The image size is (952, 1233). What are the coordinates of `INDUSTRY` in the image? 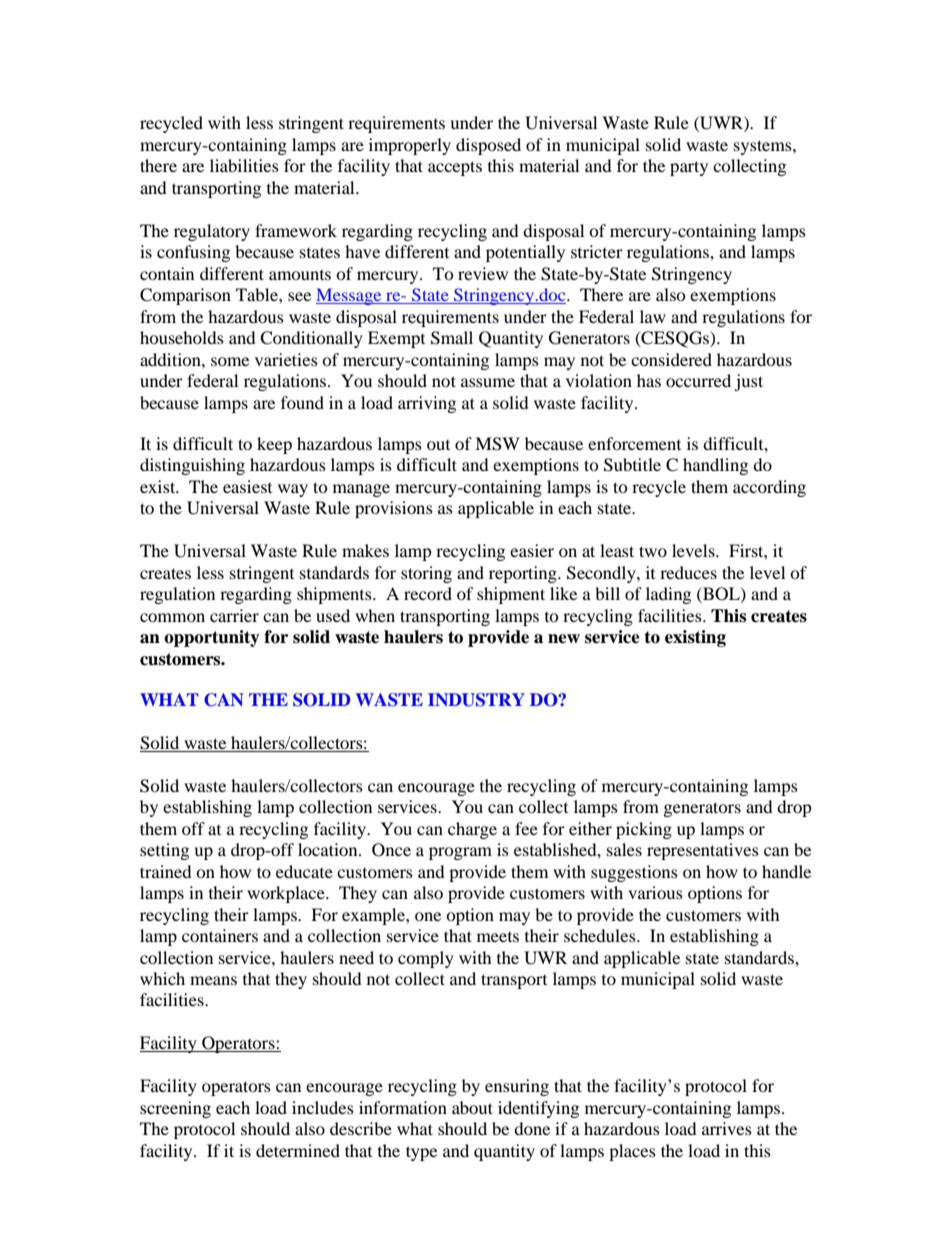 It's located at (476, 700).
